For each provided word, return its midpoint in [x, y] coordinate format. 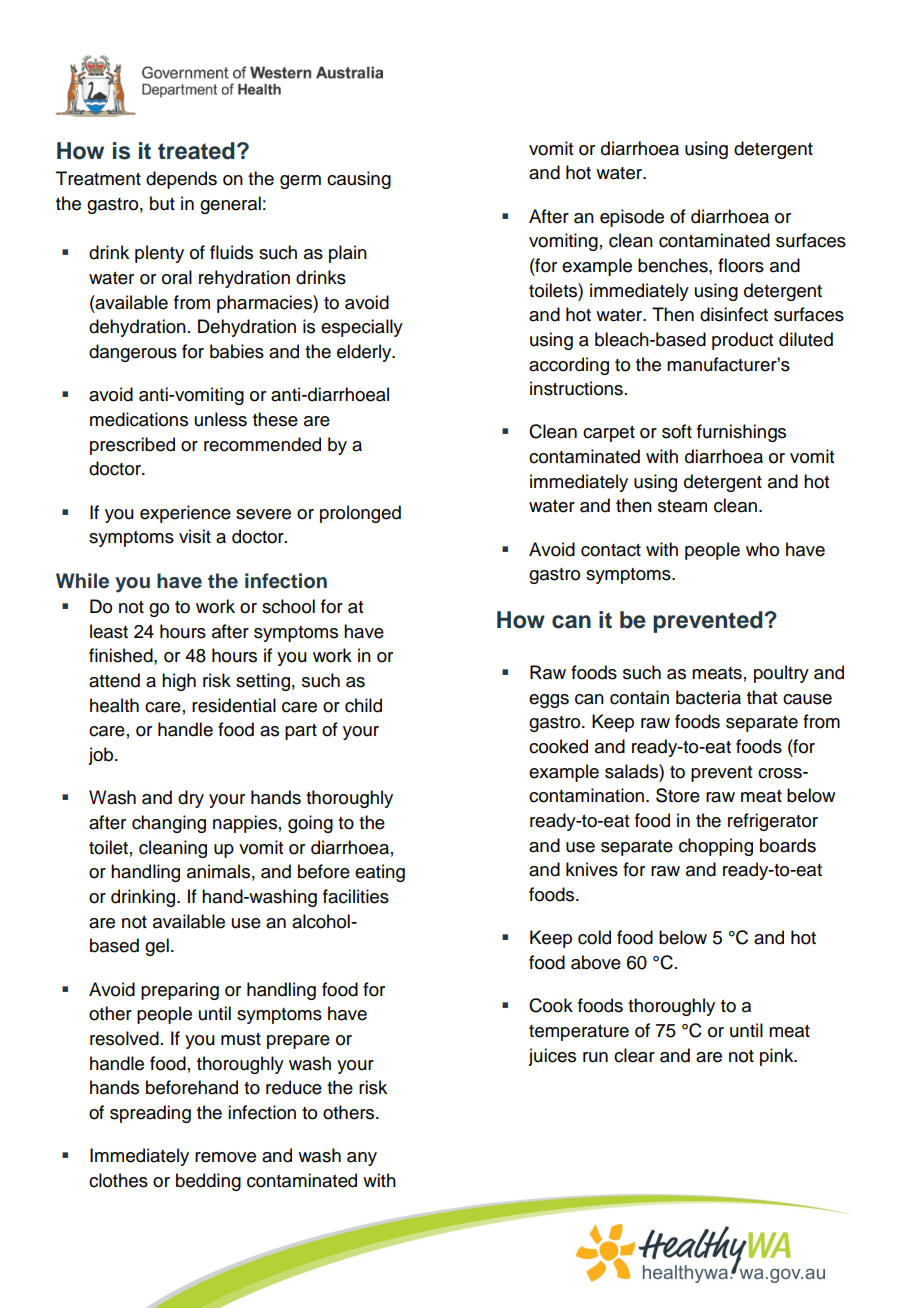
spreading [150, 1114]
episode [632, 218]
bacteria [708, 697]
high [179, 682]
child [363, 705]
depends [181, 180]
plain [348, 254]
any [362, 1159]
